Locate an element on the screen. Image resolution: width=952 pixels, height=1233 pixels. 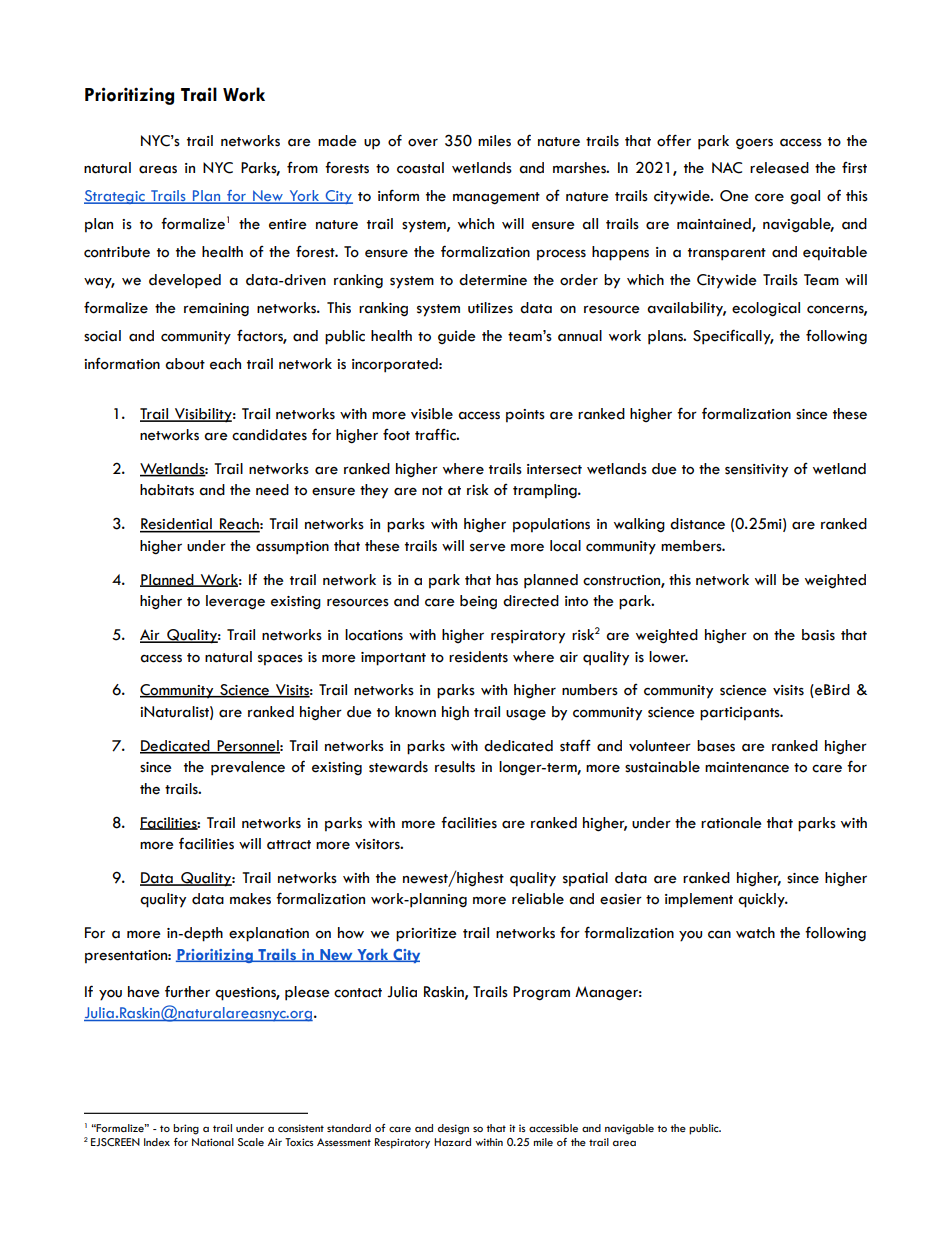
habitats is located at coordinates (167, 490).
